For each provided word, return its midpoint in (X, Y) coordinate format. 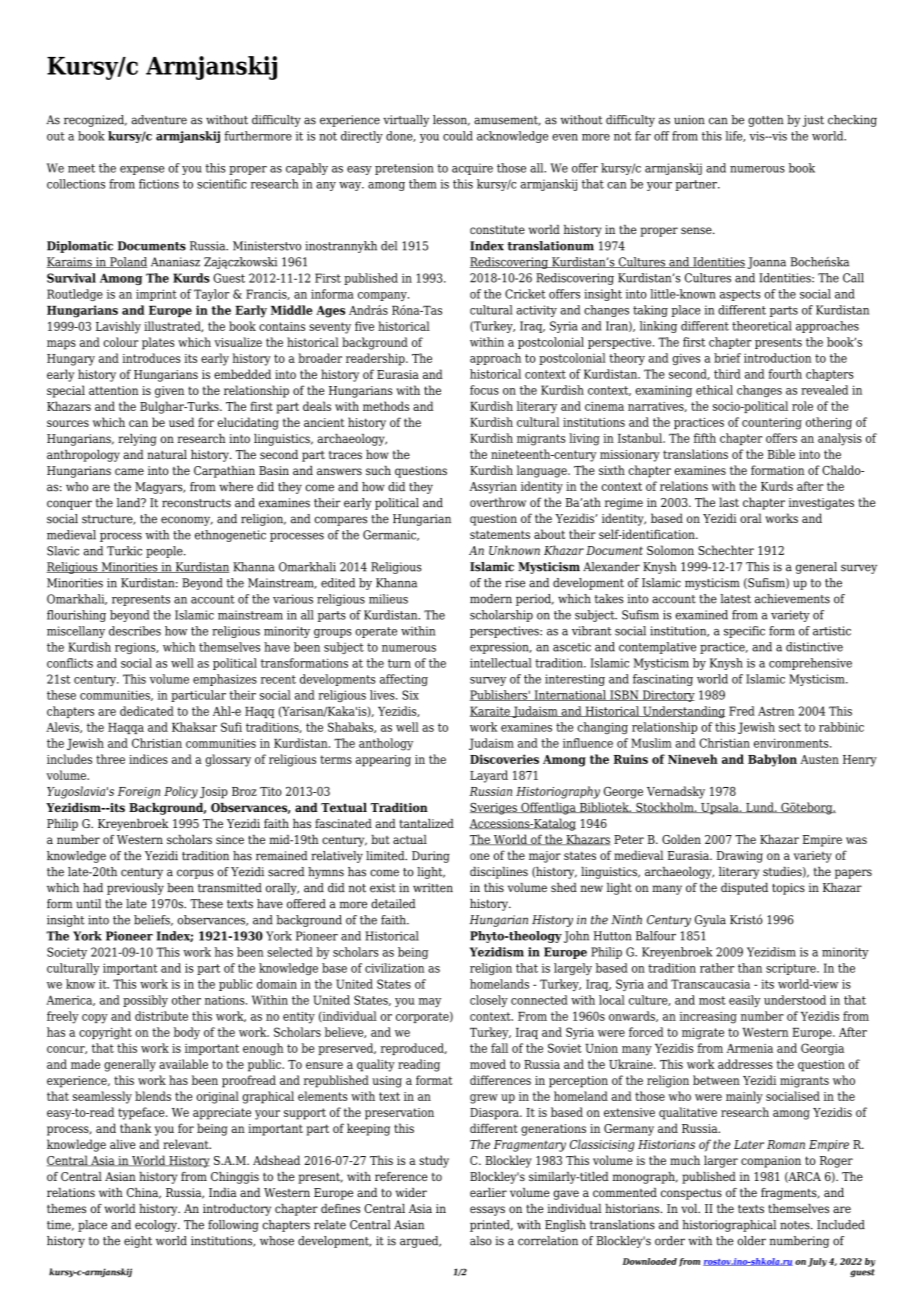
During (431, 857)
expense (142, 170)
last (729, 502)
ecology (157, 1226)
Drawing (740, 857)
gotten (766, 121)
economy (187, 521)
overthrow (498, 502)
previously (135, 889)
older (752, 1241)
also (481, 1241)
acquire (472, 169)
